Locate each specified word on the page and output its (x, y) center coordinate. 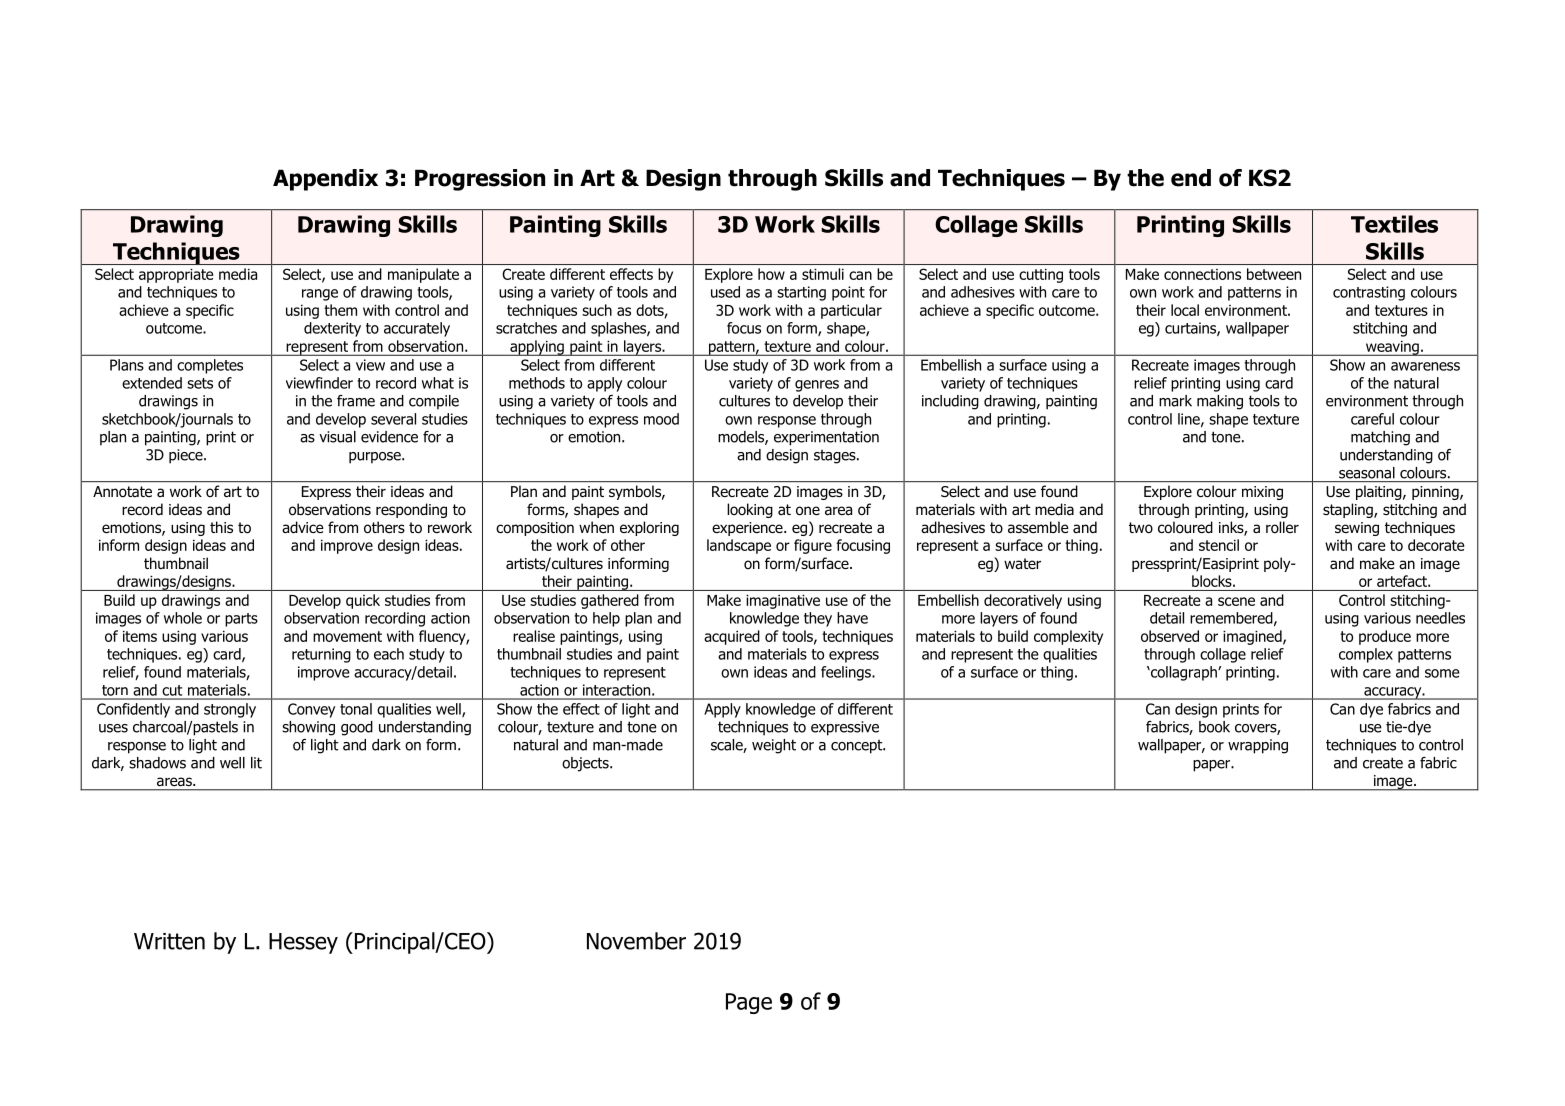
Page (749, 1003)
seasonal (1367, 473)
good (357, 728)
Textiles (1394, 224)
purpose (376, 458)
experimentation (826, 438)
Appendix (325, 180)
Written (169, 941)
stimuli (823, 274)
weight (774, 746)
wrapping (1258, 746)
